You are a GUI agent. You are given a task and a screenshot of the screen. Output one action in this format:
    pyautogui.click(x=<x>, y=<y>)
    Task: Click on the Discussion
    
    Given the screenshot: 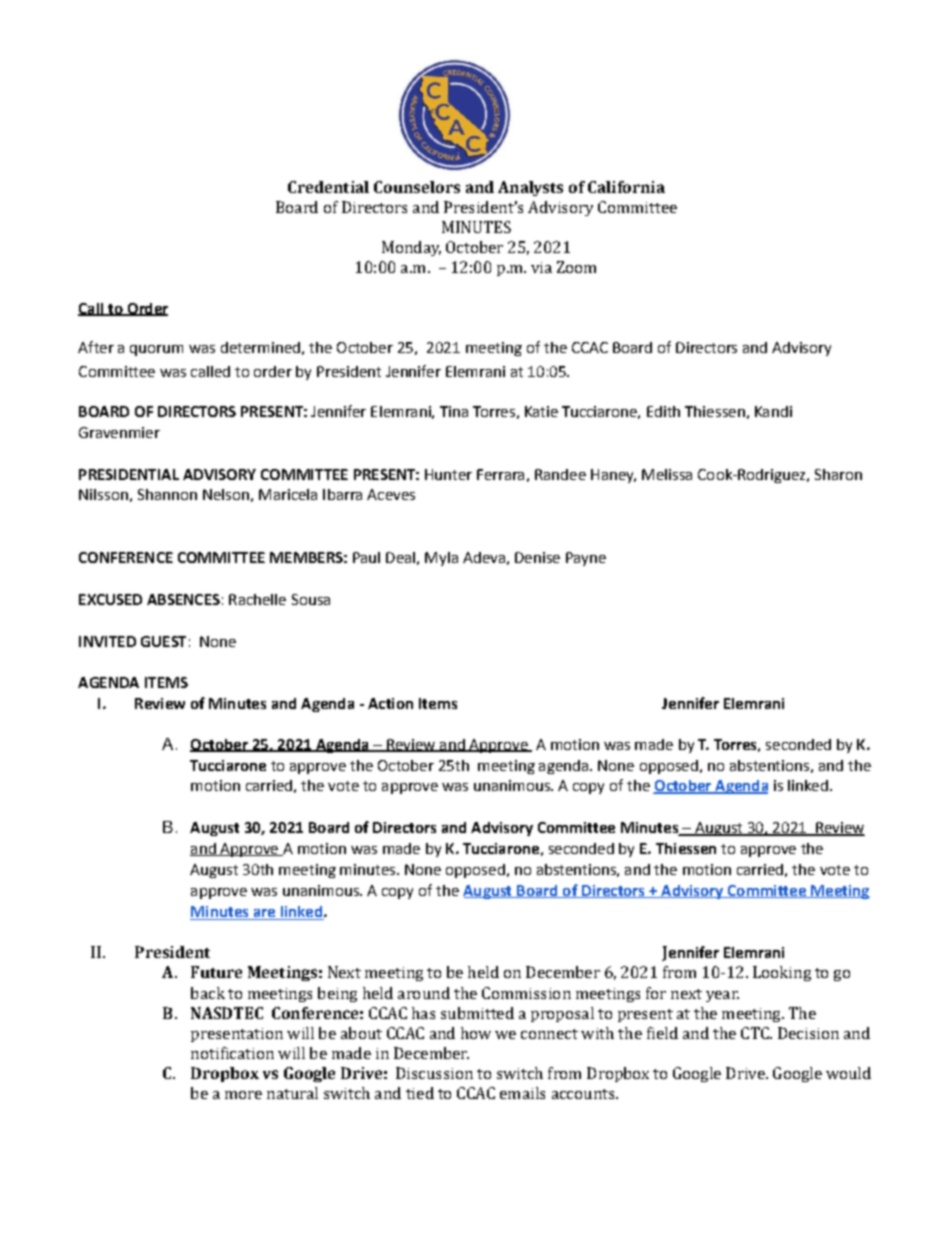 What is the action you would take?
    pyautogui.click(x=434, y=1073)
